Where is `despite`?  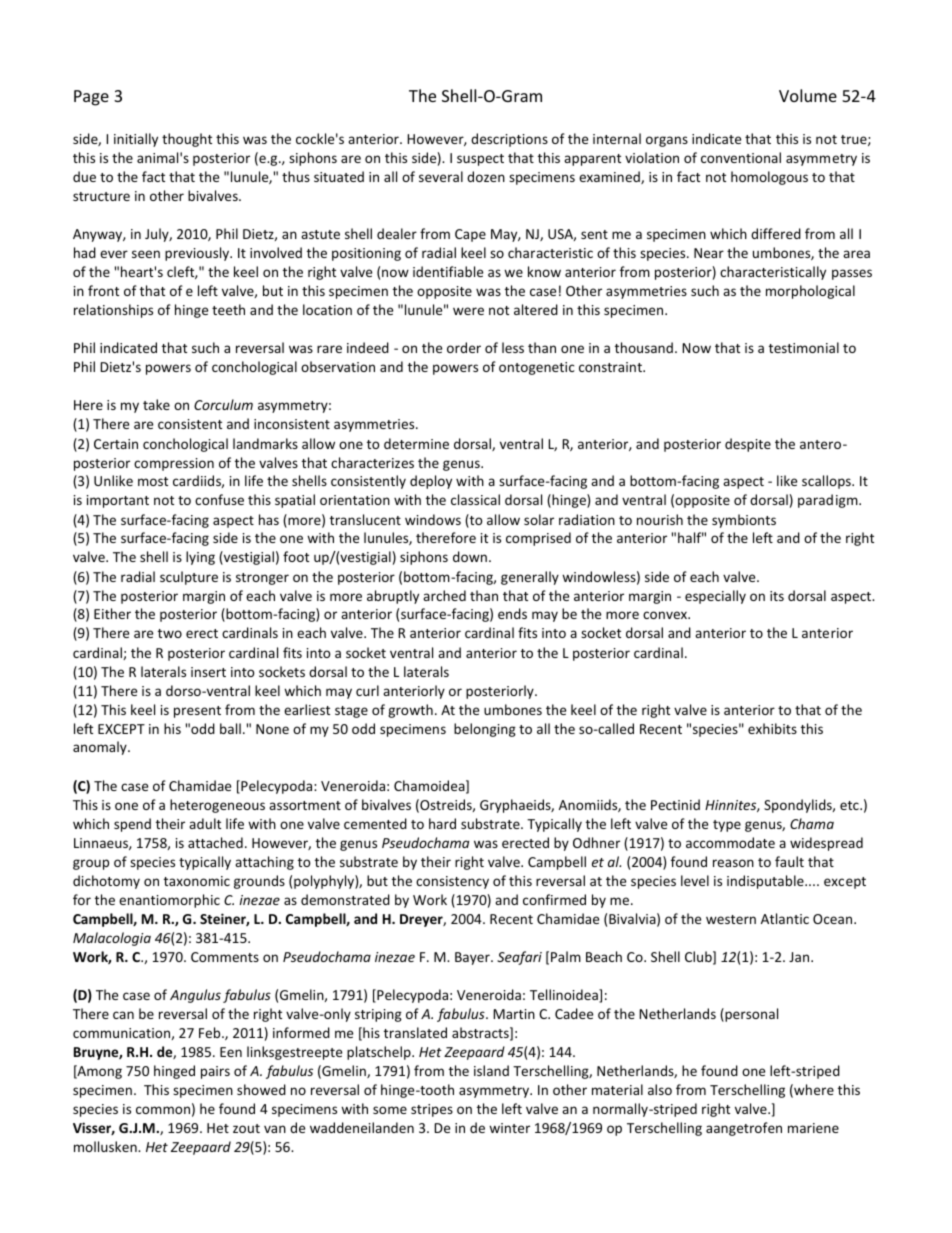 despite is located at coordinates (748, 445).
